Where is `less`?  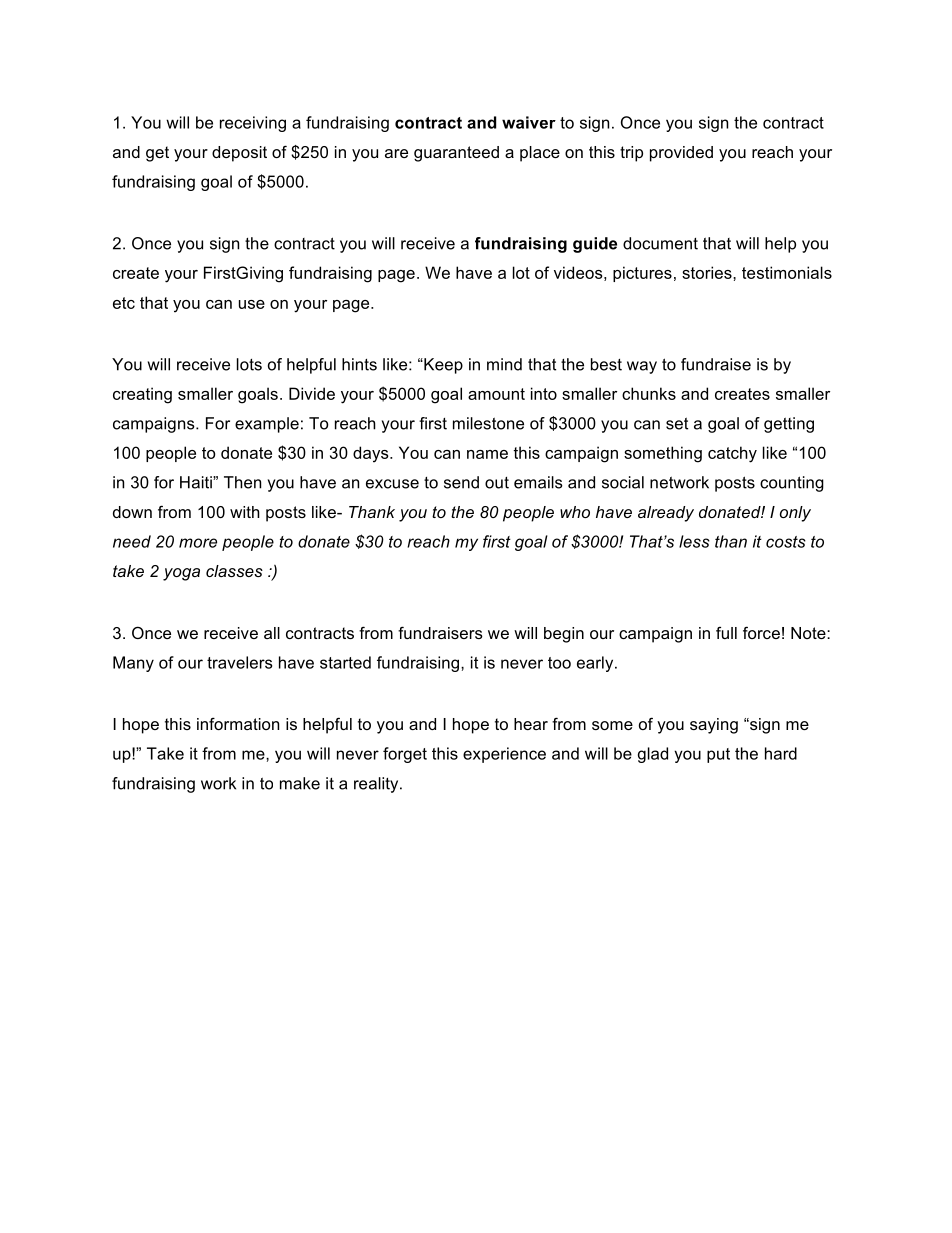
less is located at coordinates (694, 541).
